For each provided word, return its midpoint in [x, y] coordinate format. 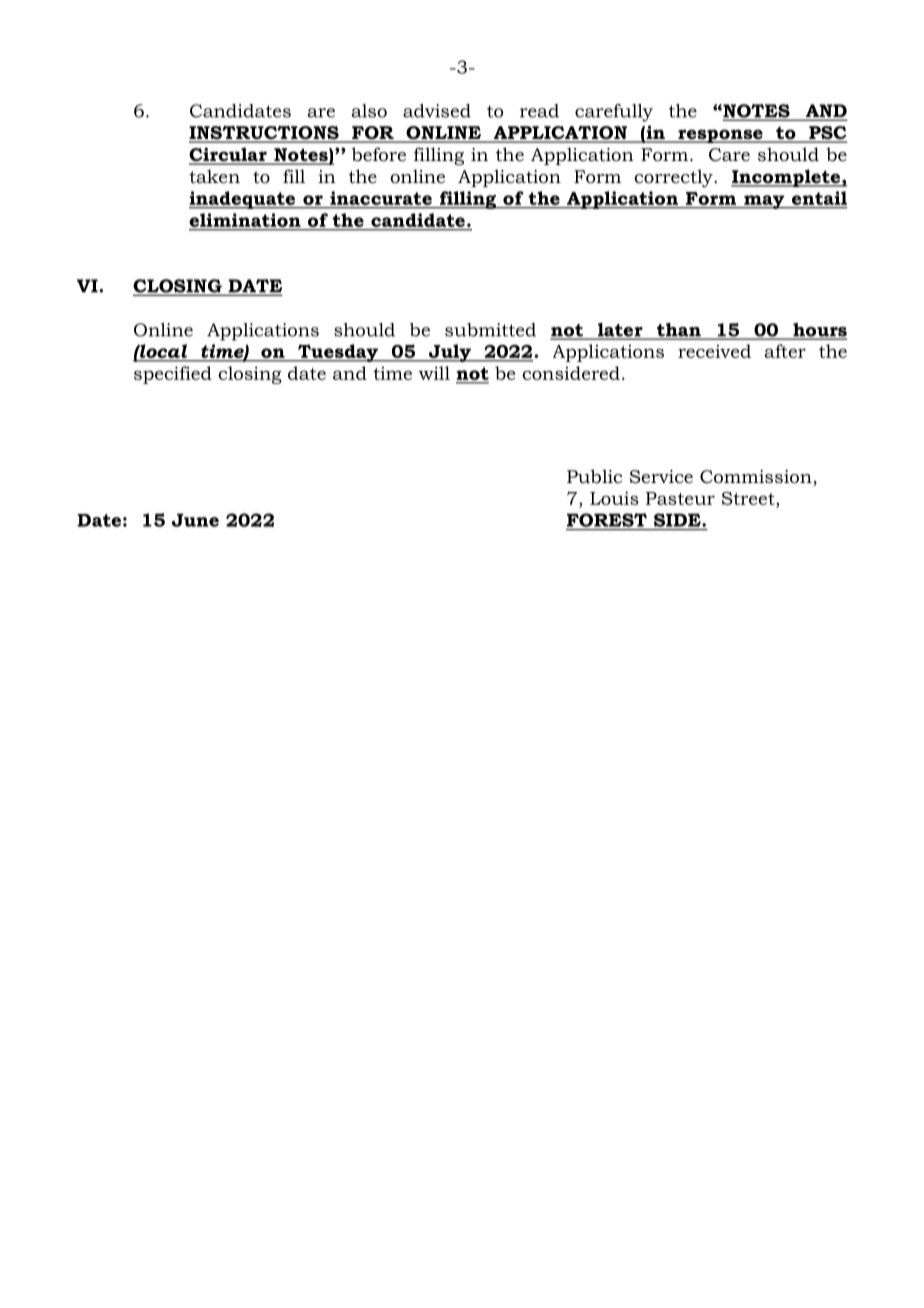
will [434, 373]
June [195, 520]
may [764, 202]
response [720, 136]
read [539, 111]
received [714, 351]
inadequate [243, 200]
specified [173, 375]
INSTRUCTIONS [265, 134]
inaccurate [381, 198]
